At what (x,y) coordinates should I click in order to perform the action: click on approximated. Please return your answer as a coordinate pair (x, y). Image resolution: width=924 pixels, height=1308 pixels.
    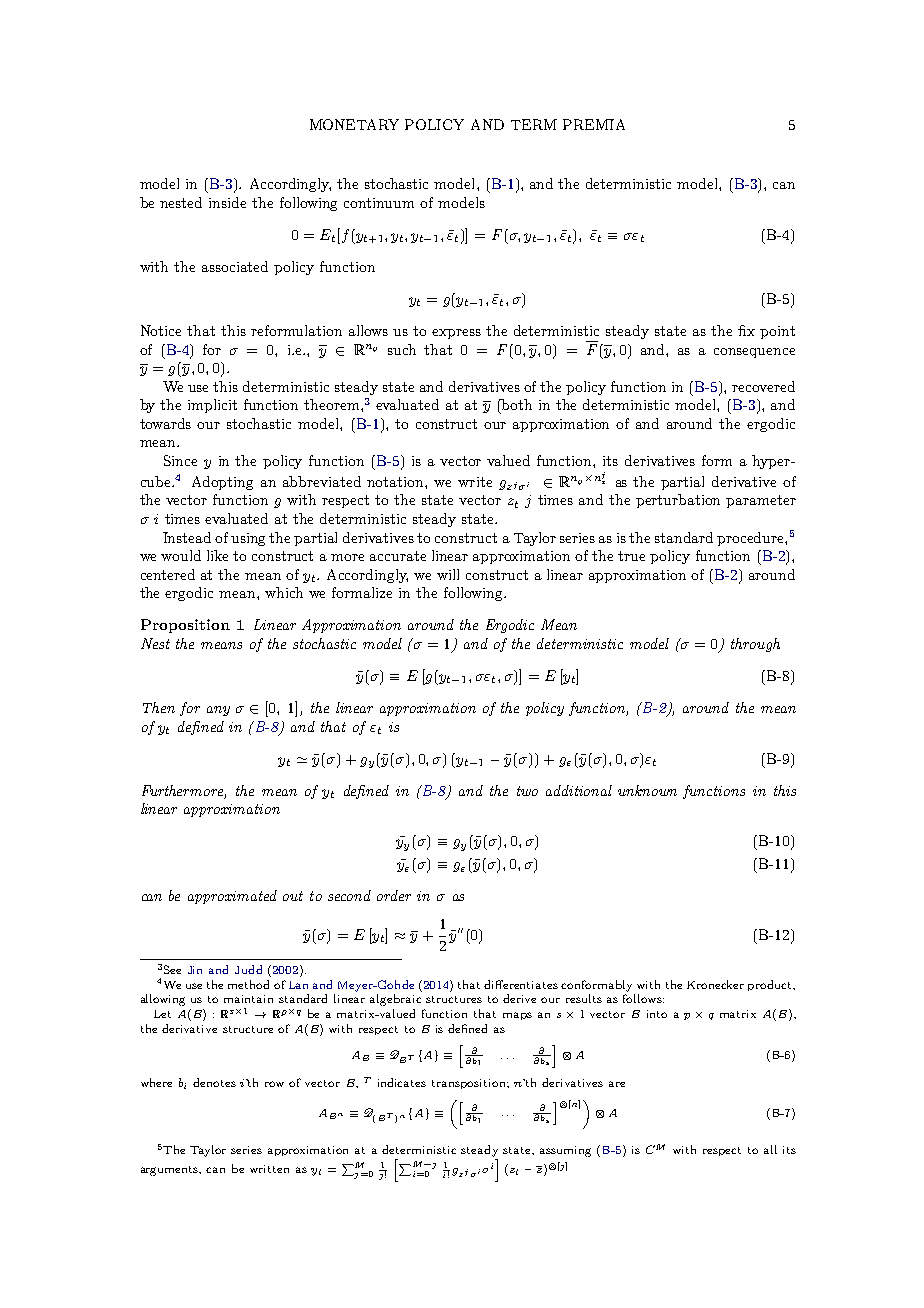
    Looking at the image, I should click on (232, 897).
